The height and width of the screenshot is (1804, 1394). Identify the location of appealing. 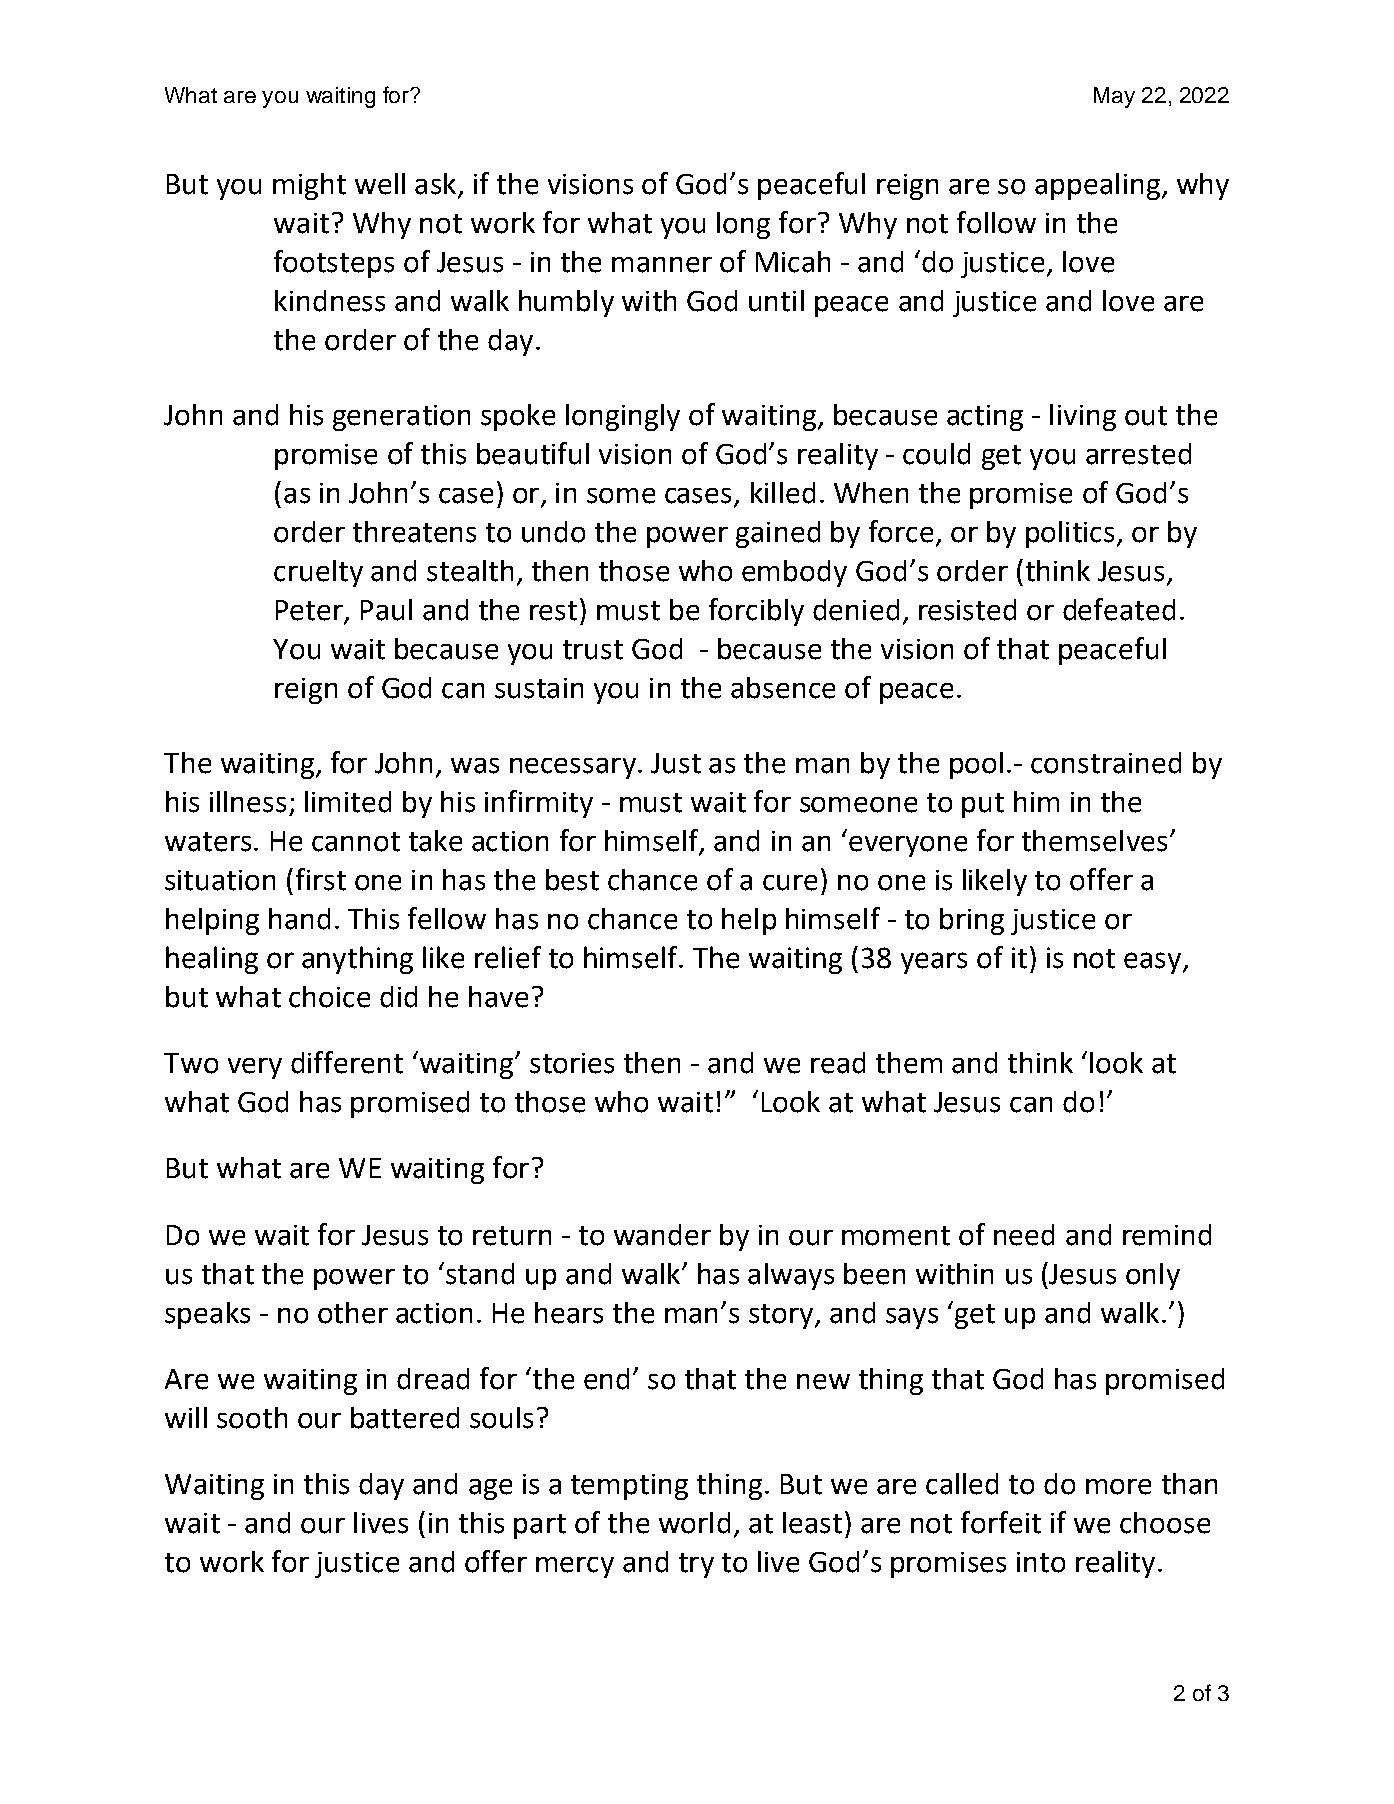
(1097, 186).
